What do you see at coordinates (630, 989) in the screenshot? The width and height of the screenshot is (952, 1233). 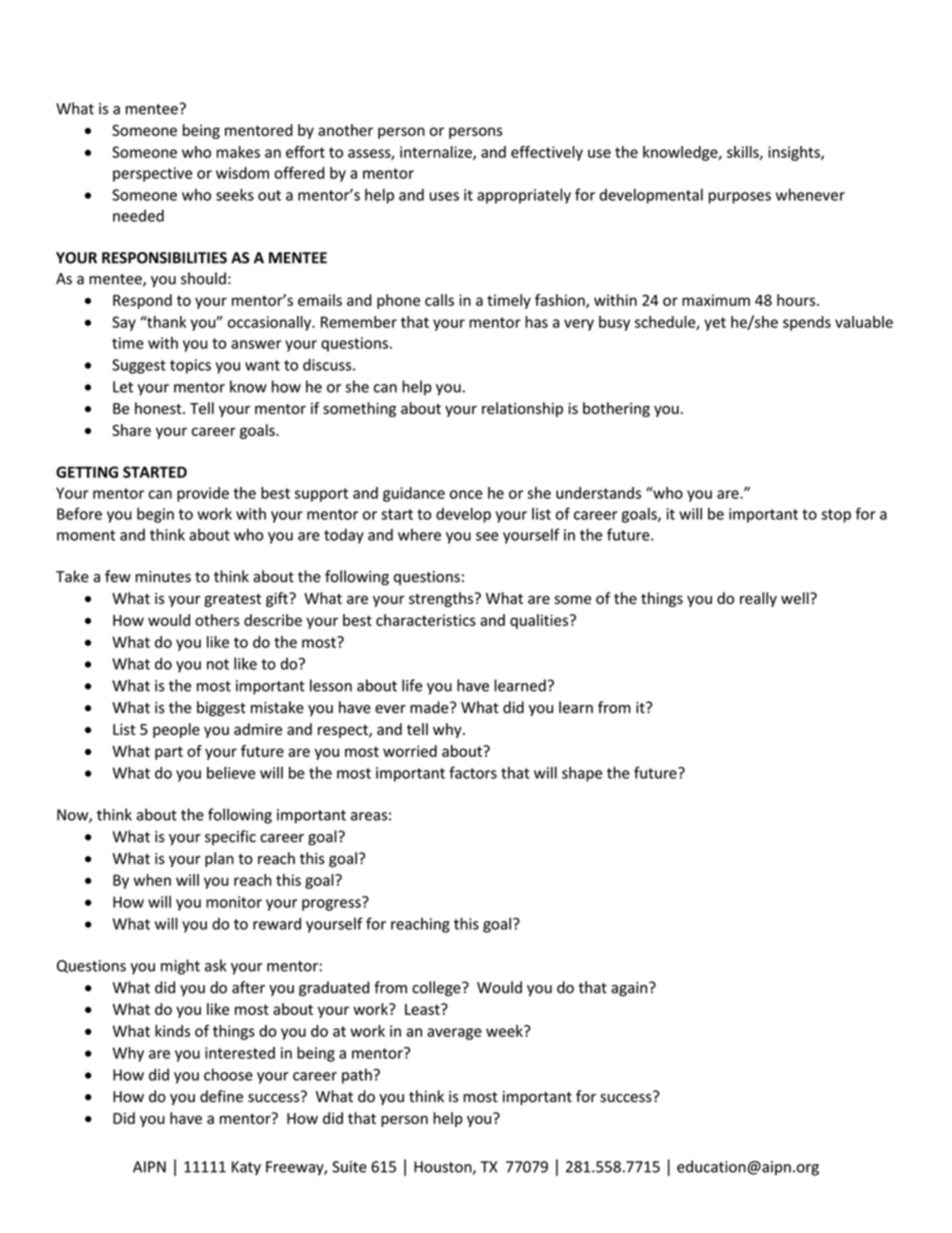 I see `again` at bounding box center [630, 989].
